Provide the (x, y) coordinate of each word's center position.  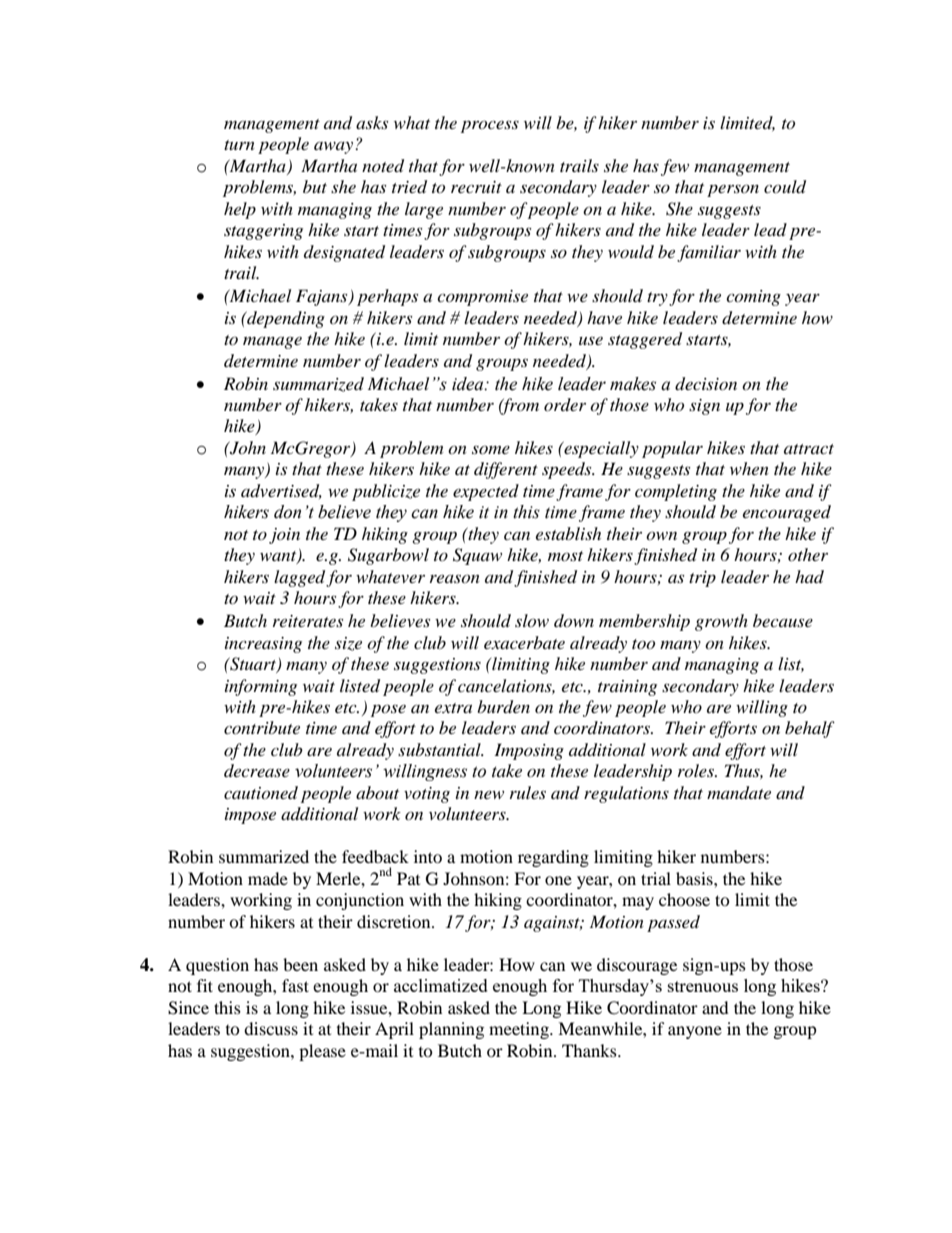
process (490, 126)
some (491, 450)
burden (503, 707)
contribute (262, 727)
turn (239, 145)
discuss (271, 1028)
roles (697, 770)
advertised (281, 491)
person (733, 190)
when (749, 468)
